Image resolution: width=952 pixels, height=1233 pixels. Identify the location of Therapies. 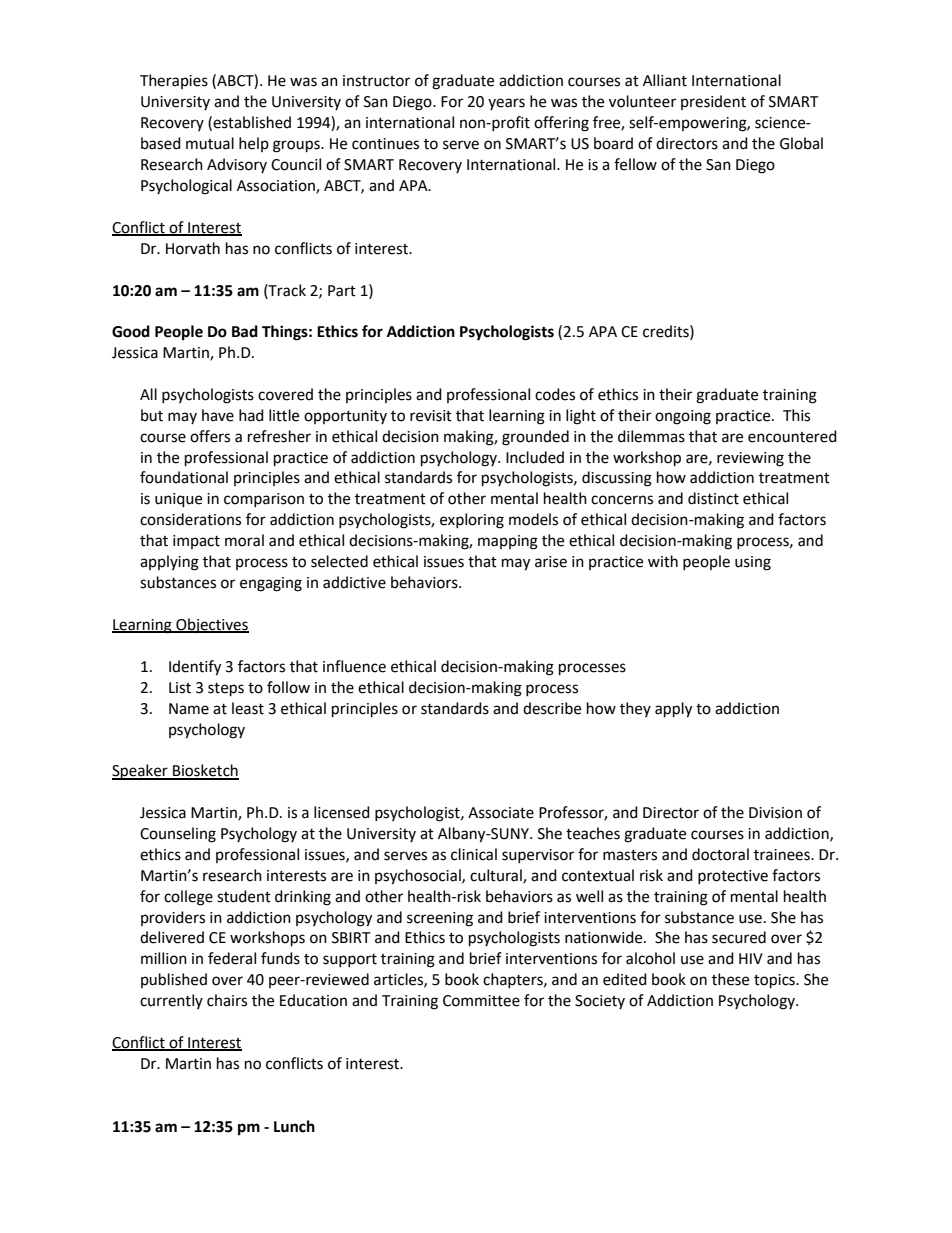
(174, 81).
